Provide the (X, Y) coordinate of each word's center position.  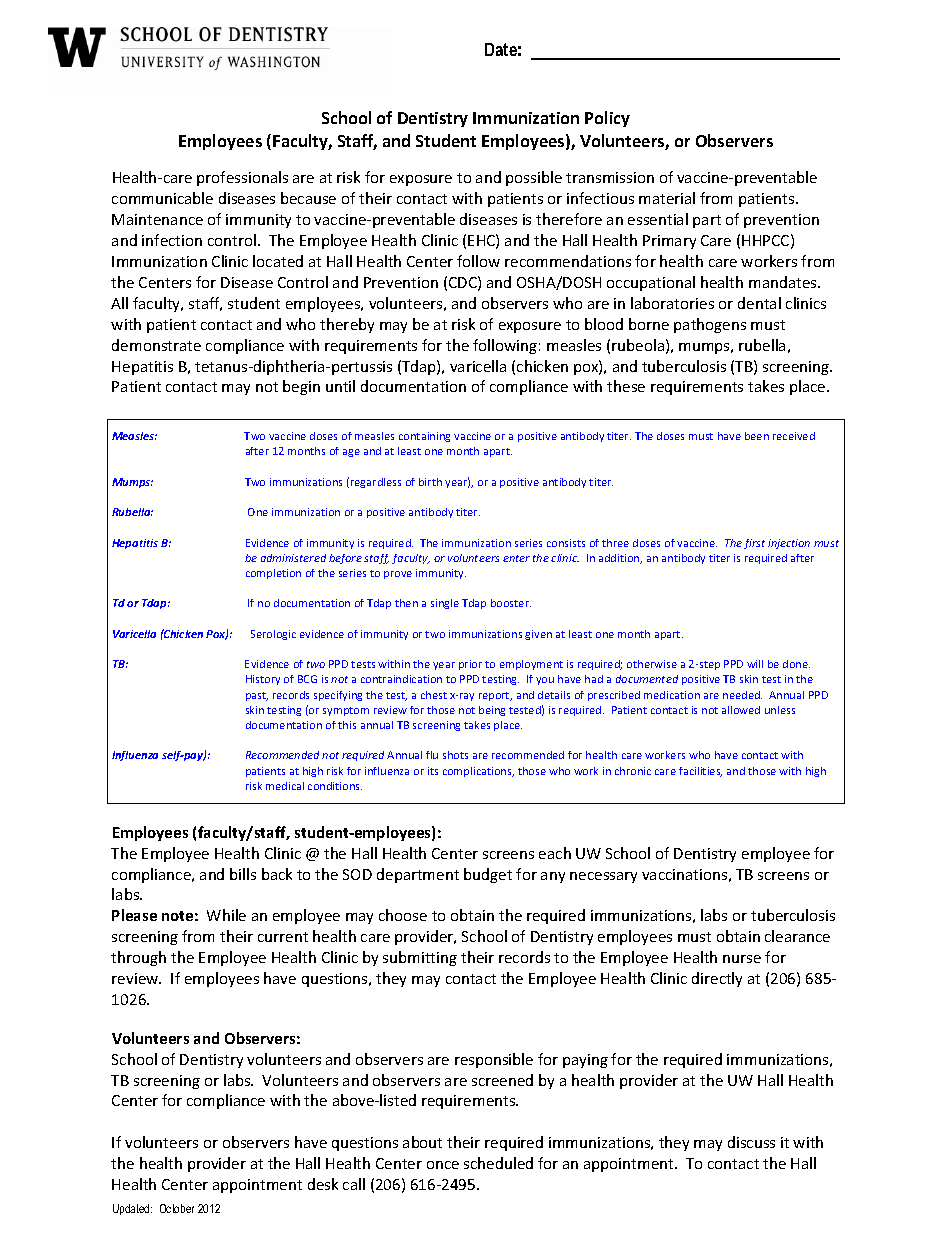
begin (301, 387)
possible (534, 178)
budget (488, 875)
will (755, 664)
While (226, 915)
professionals (242, 178)
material (667, 198)
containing (424, 437)
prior (470, 665)
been (757, 436)
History (263, 680)
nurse (742, 959)
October (177, 1208)
